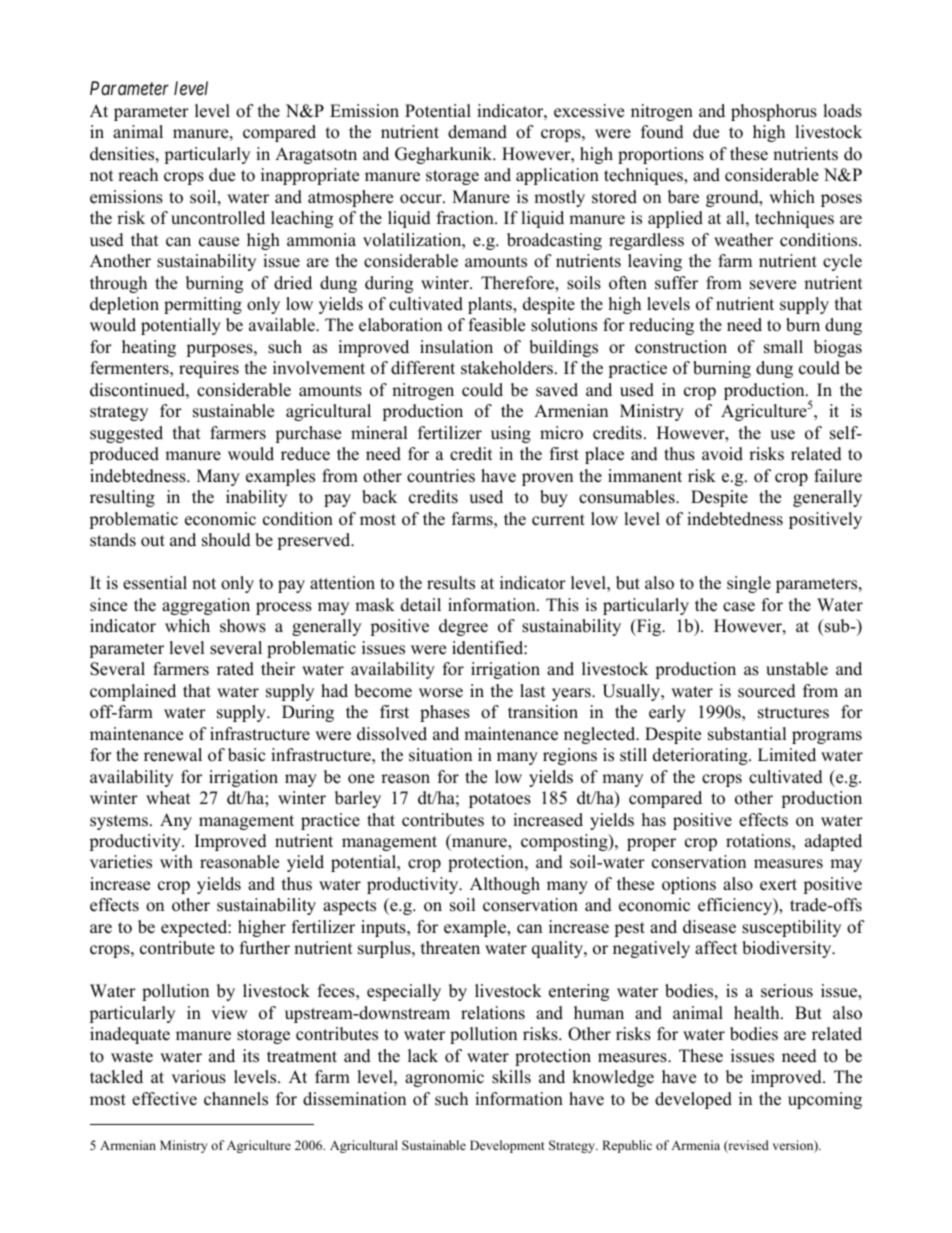  Describe the element at coordinates (774, 112) in the screenshot. I see `phosphorus` at that location.
